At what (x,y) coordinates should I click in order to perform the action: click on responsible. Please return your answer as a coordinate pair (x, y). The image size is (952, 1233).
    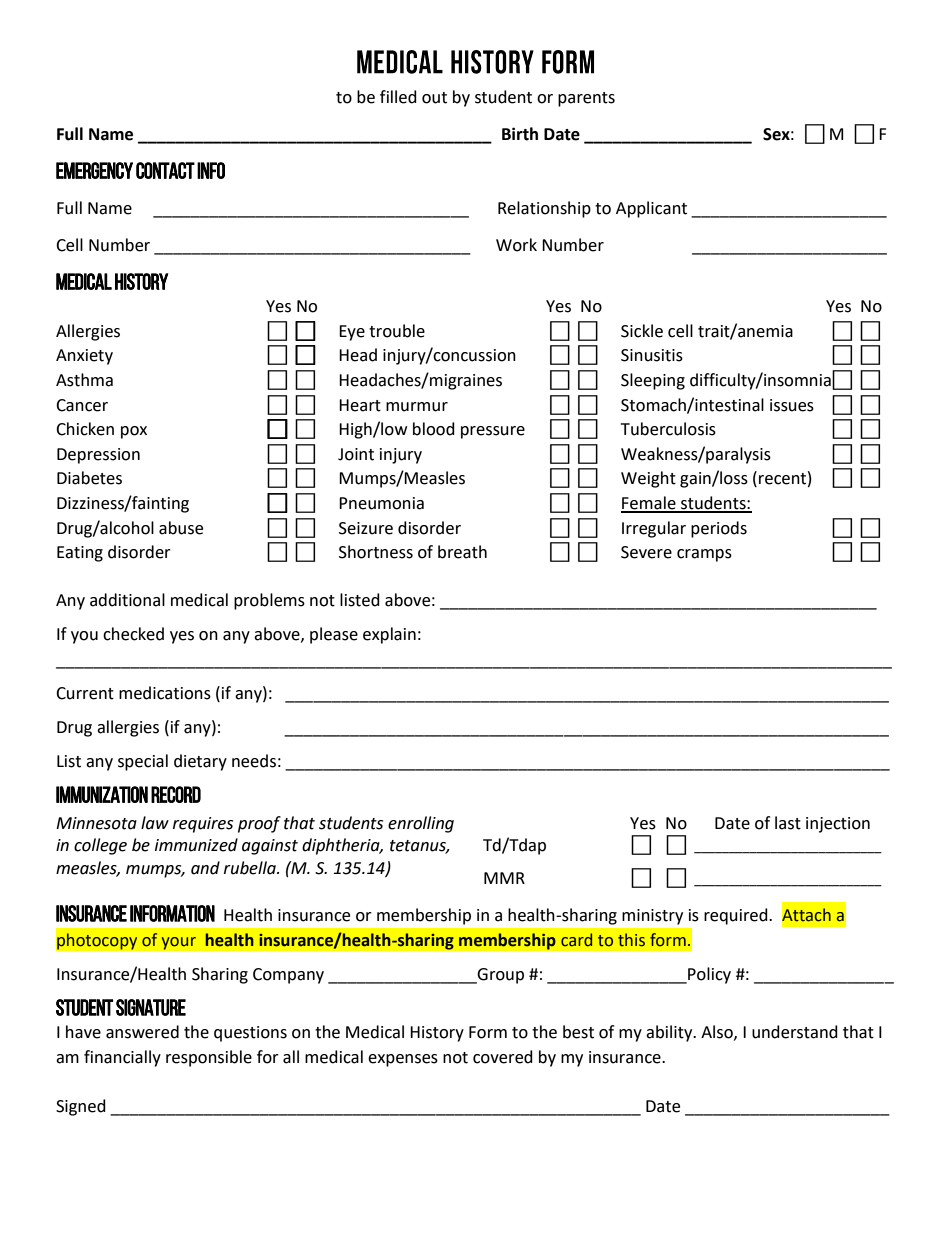
    Looking at the image, I should click on (209, 1058).
